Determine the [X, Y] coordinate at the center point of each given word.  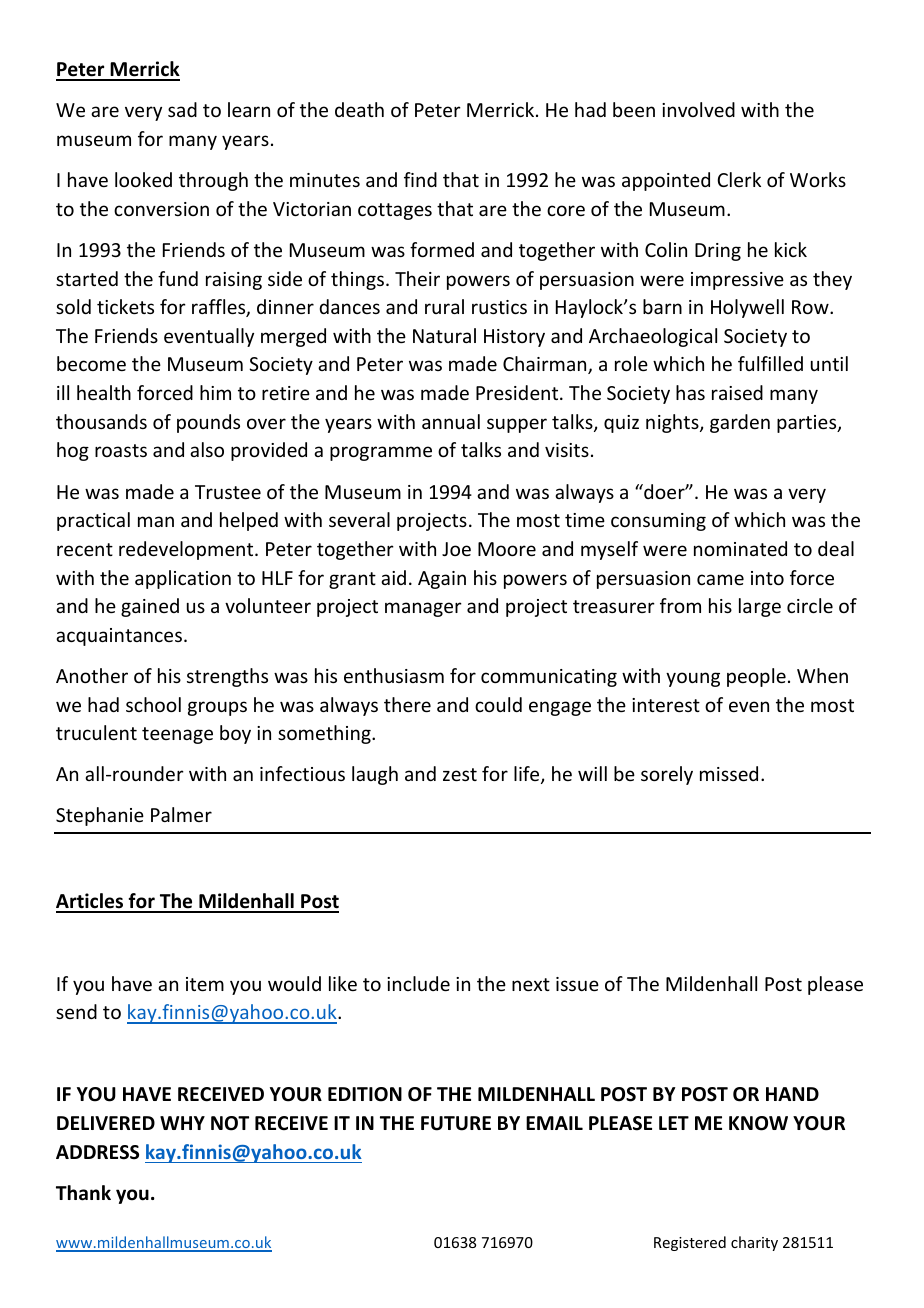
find [420, 179]
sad [182, 109]
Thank [83, 1193]
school [153, 704]
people [756, 677]
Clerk [739, 179]
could [498, 704]
